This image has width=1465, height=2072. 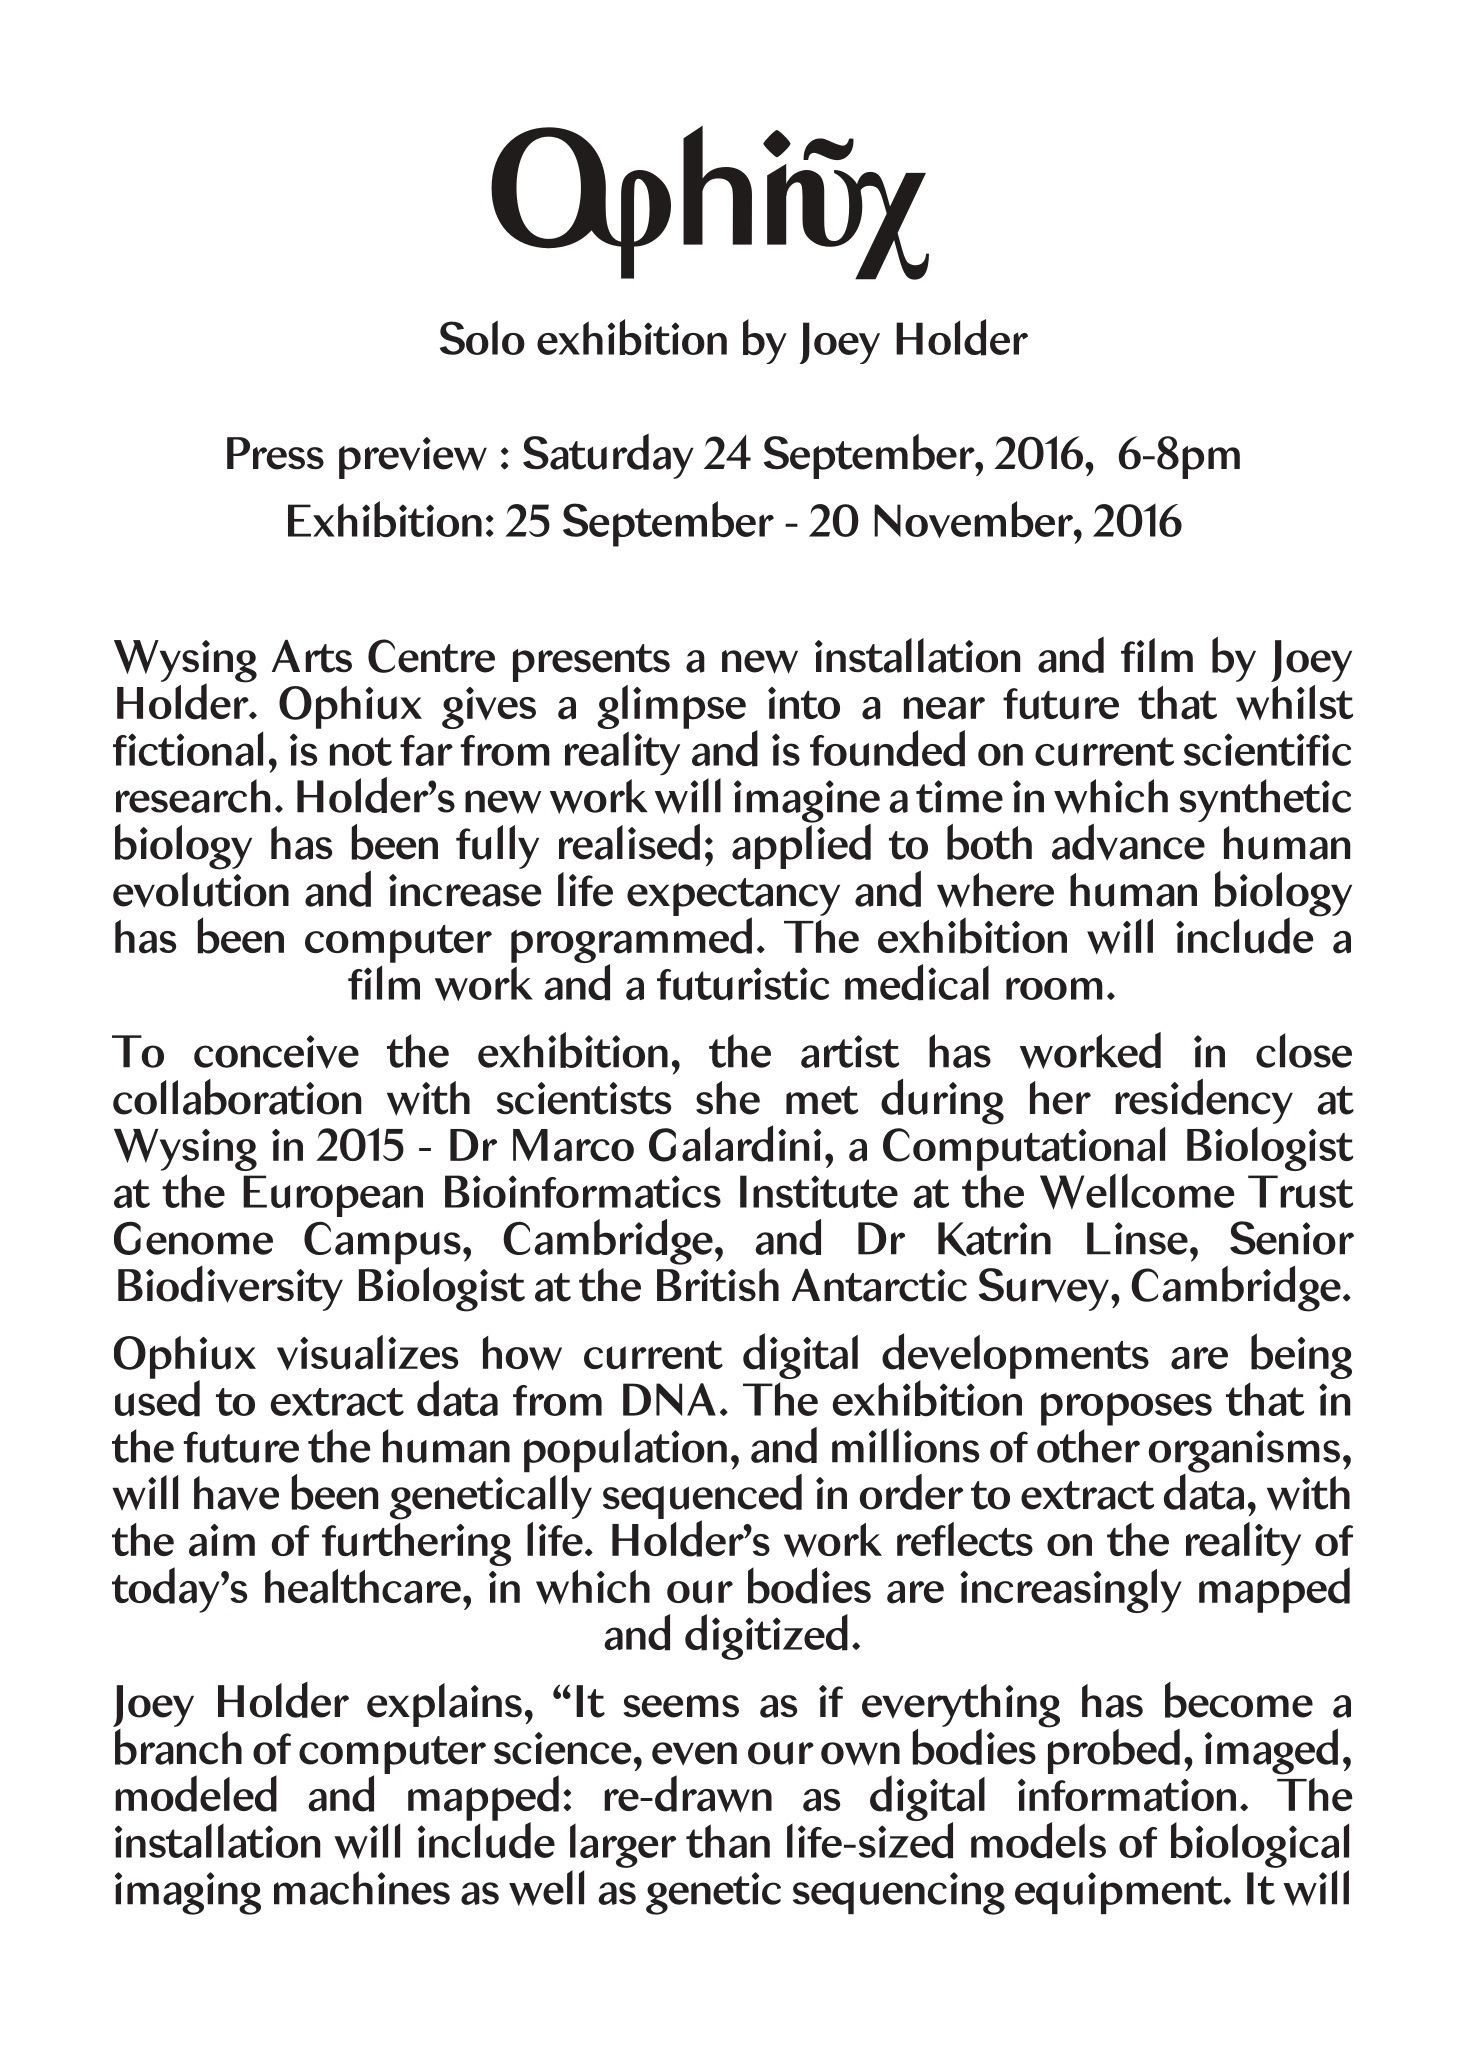 What do you see at coordinates (1128, 841) in the image?
I see `advance` at bounding box center [1128, 841].
